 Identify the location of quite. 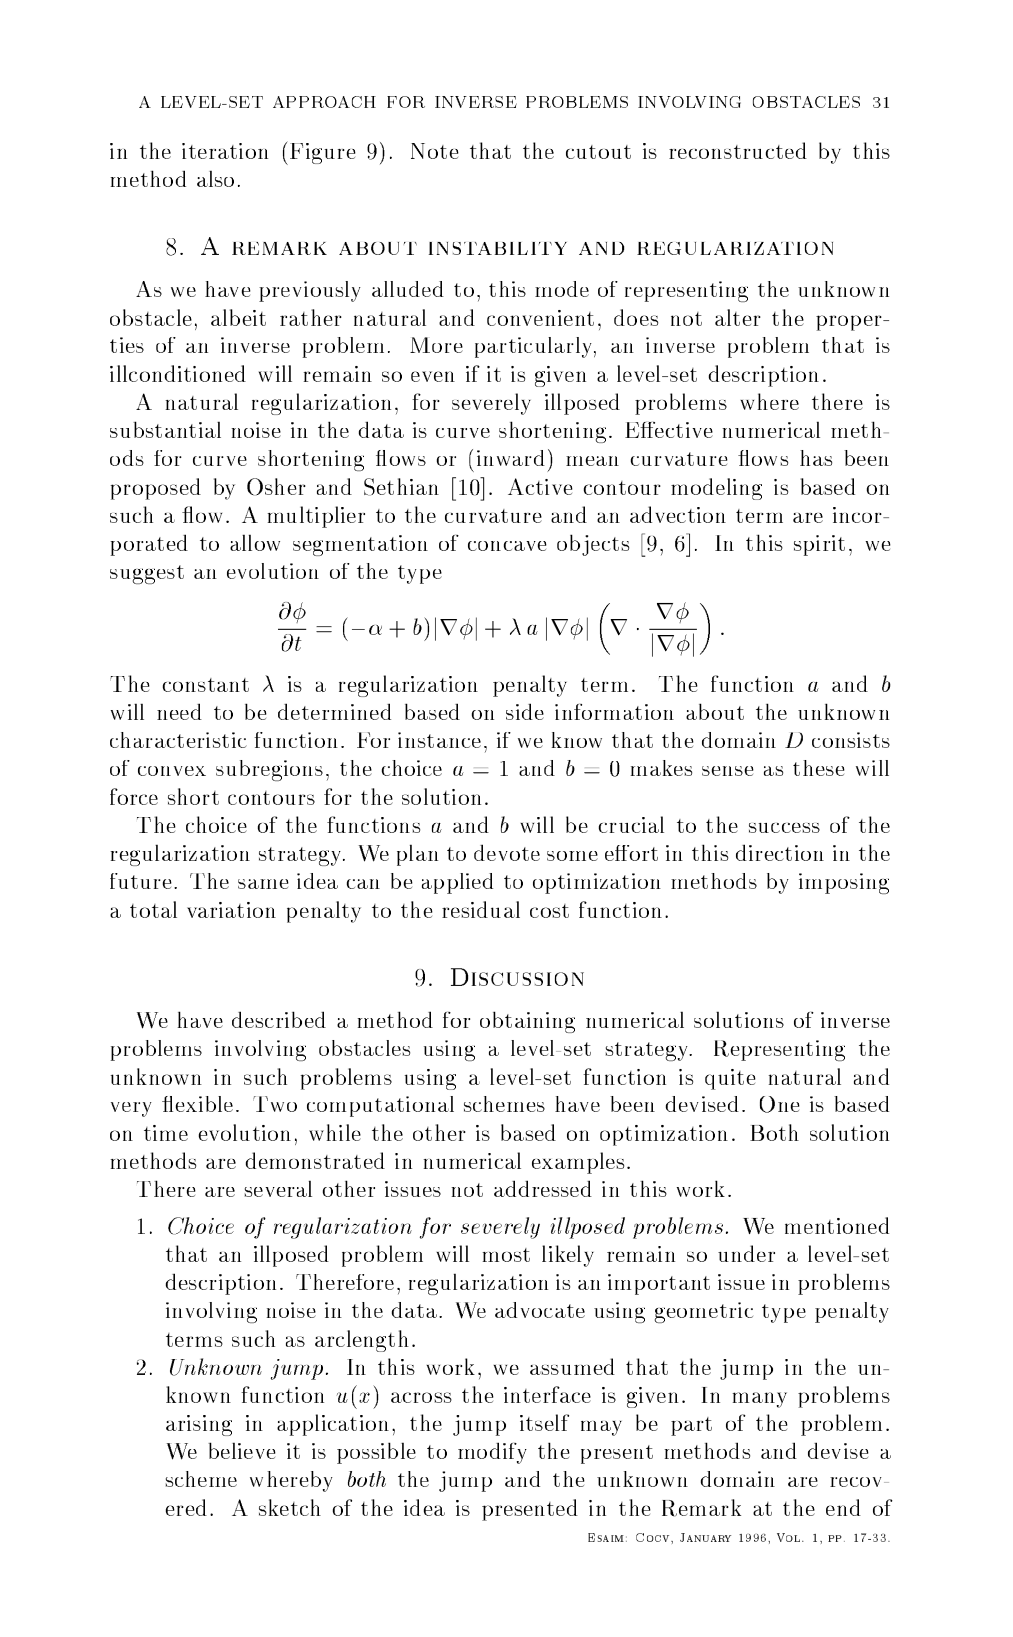
(730, 1079).
